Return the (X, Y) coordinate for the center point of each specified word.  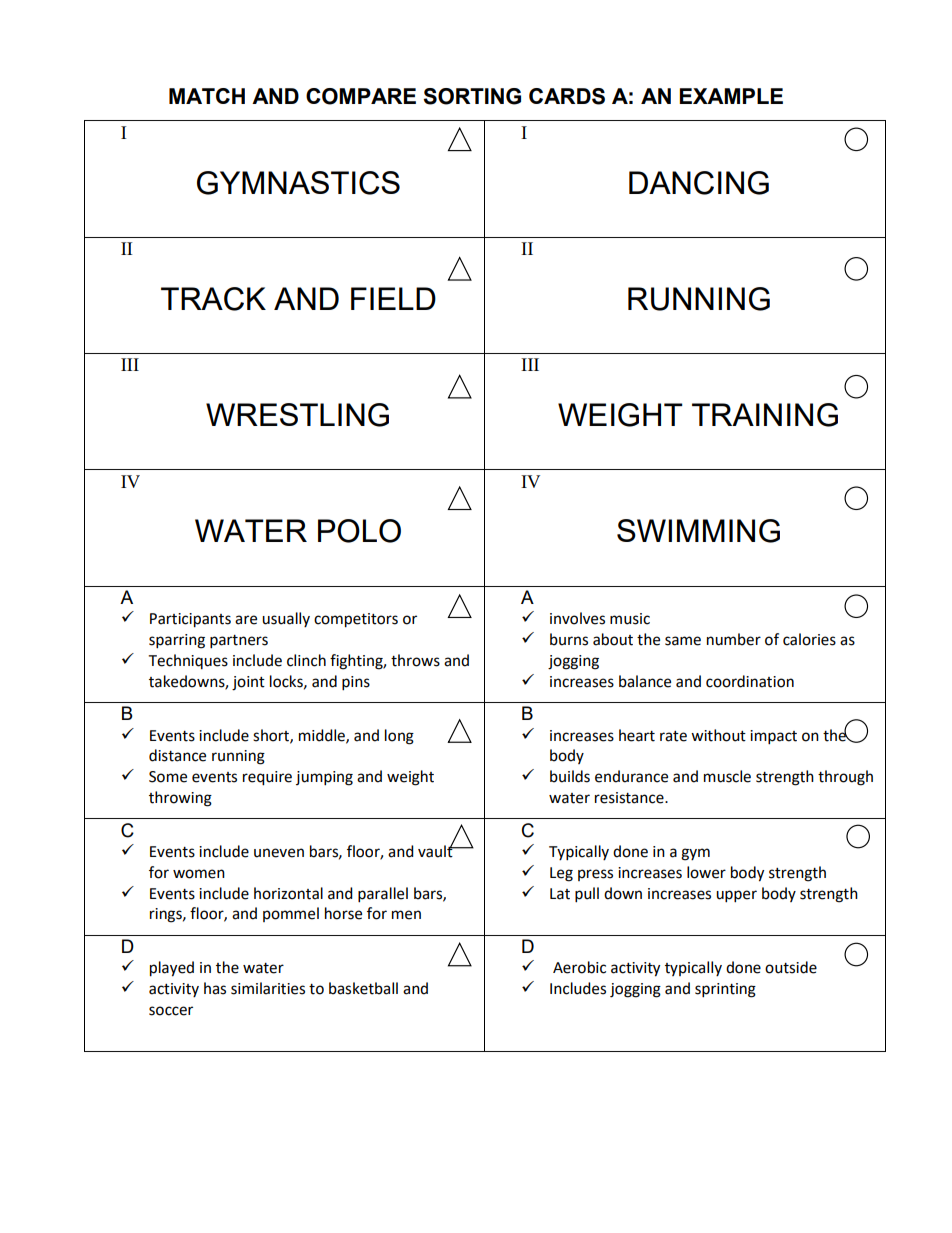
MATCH (207, 96)
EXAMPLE (731, 96)
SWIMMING (698, 531)
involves (577, 618)
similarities (268, 988)
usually (286, 619)
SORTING (472, 96)
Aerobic (579, 967)
